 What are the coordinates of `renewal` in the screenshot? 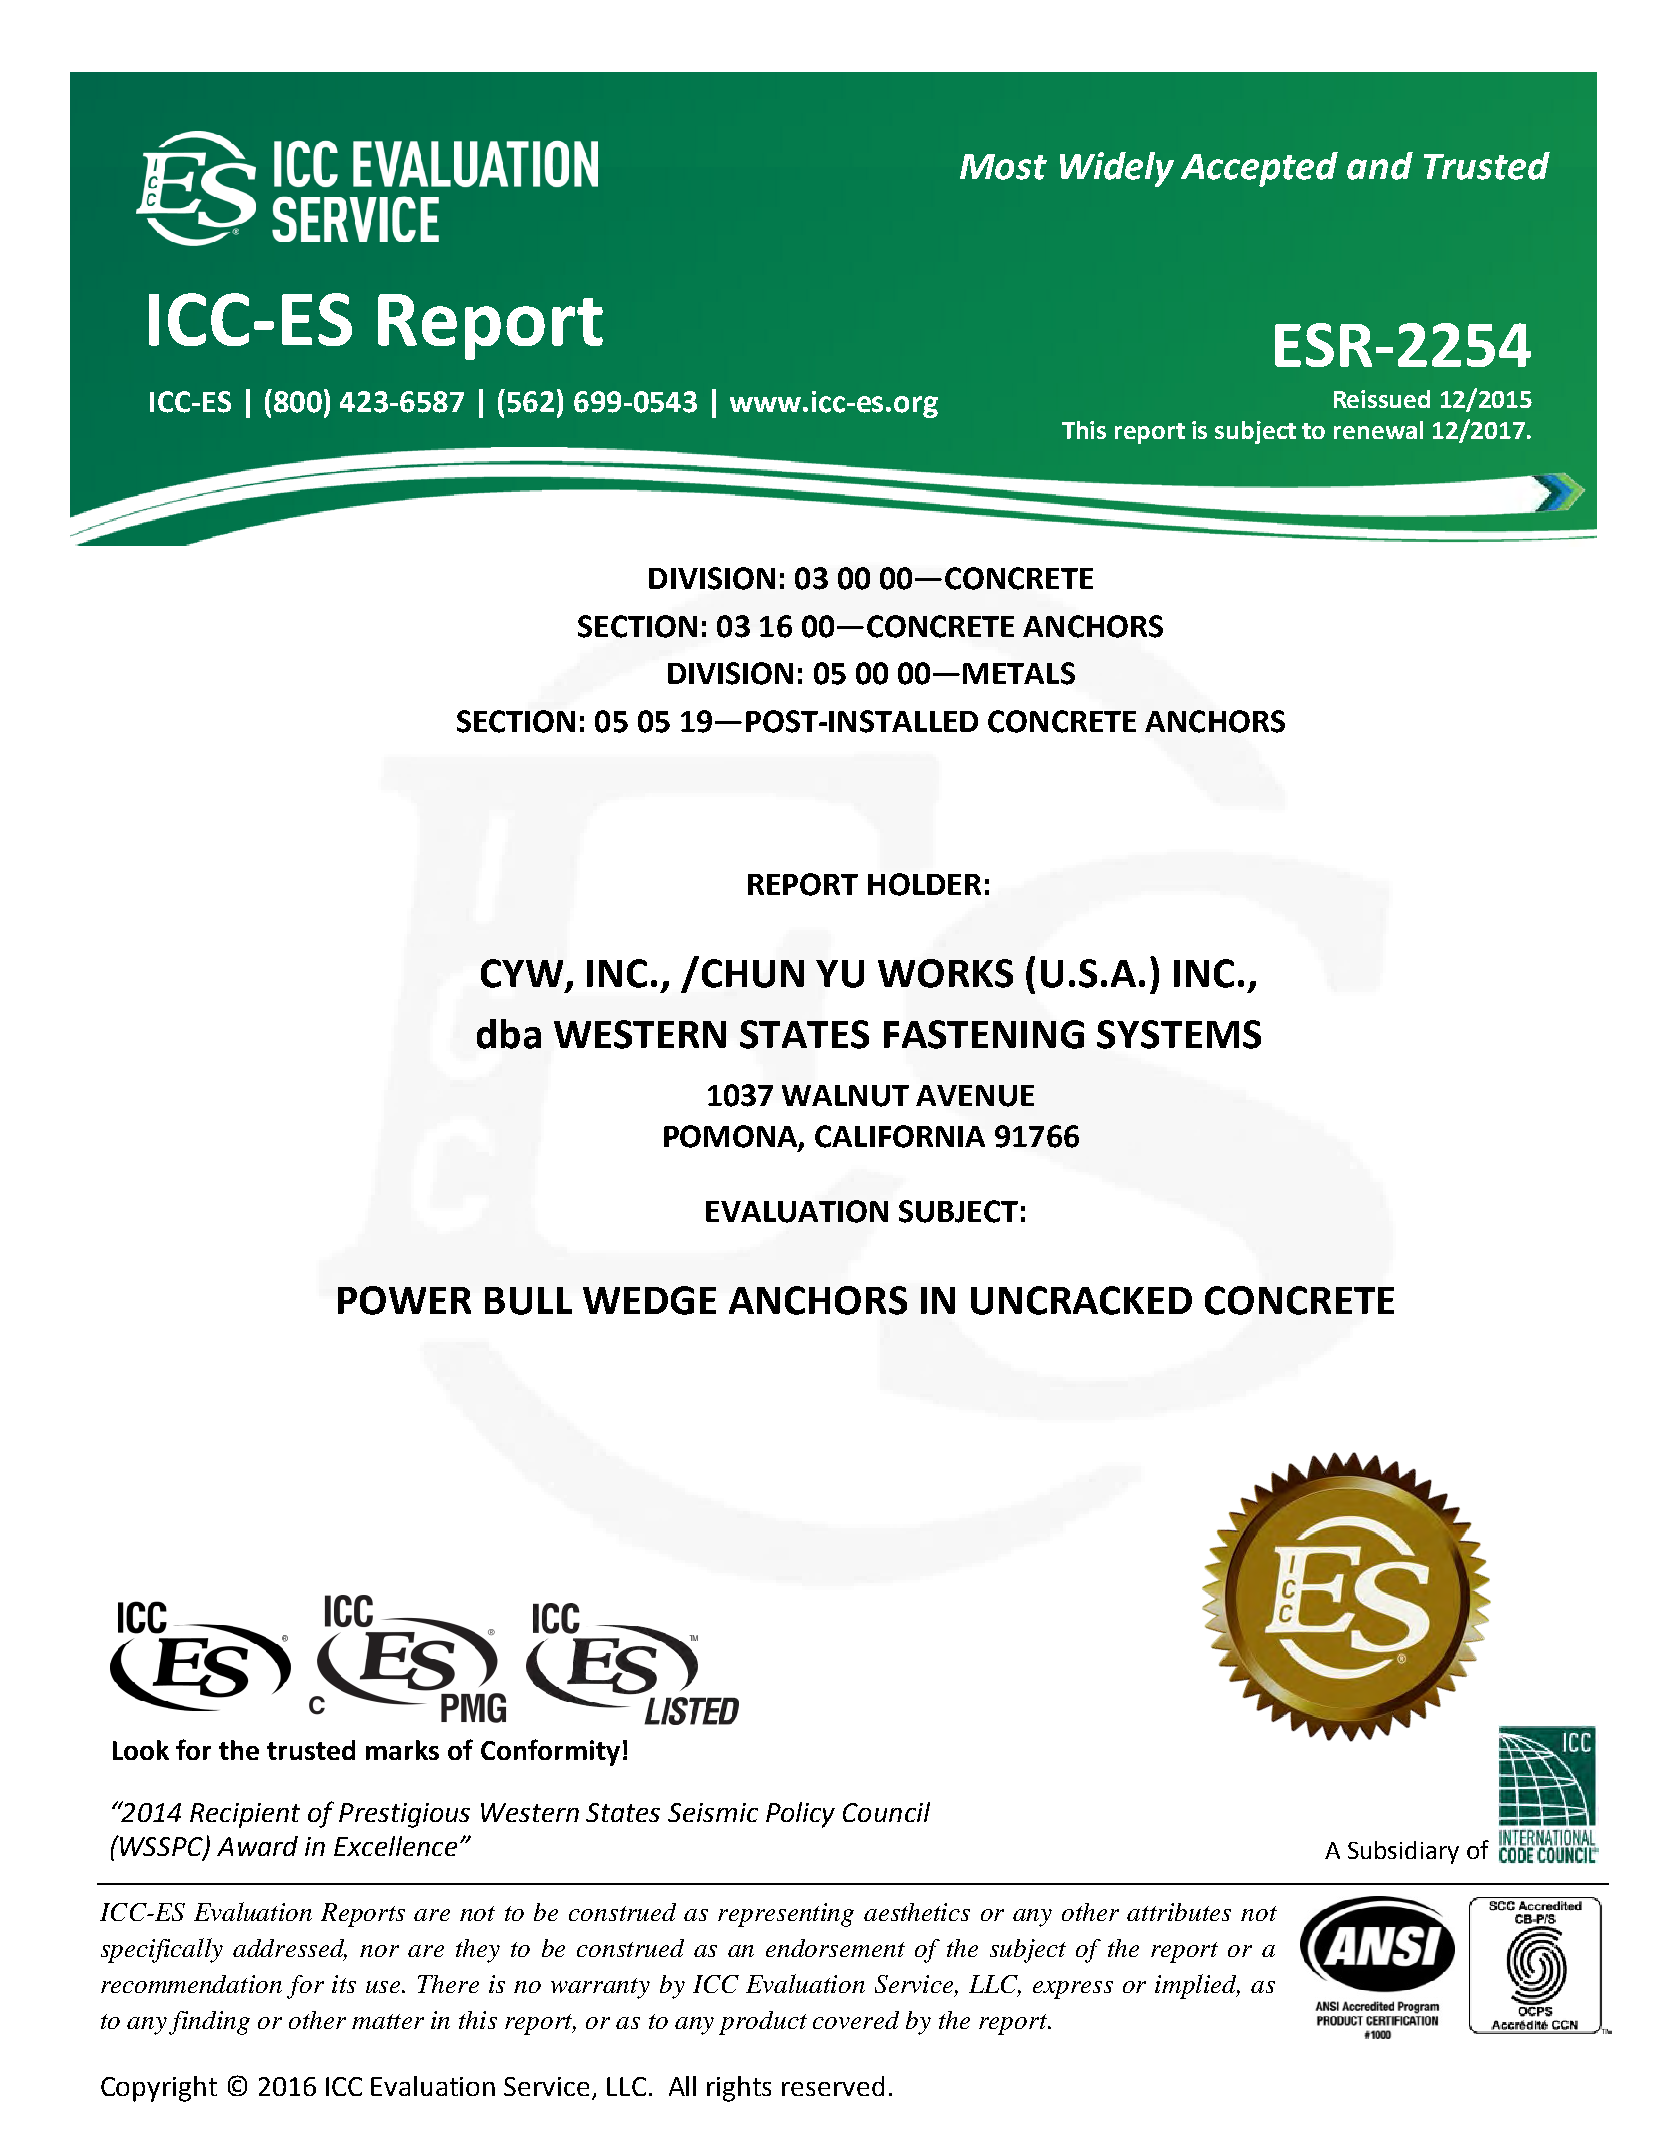 It's located at (1378, 430).
